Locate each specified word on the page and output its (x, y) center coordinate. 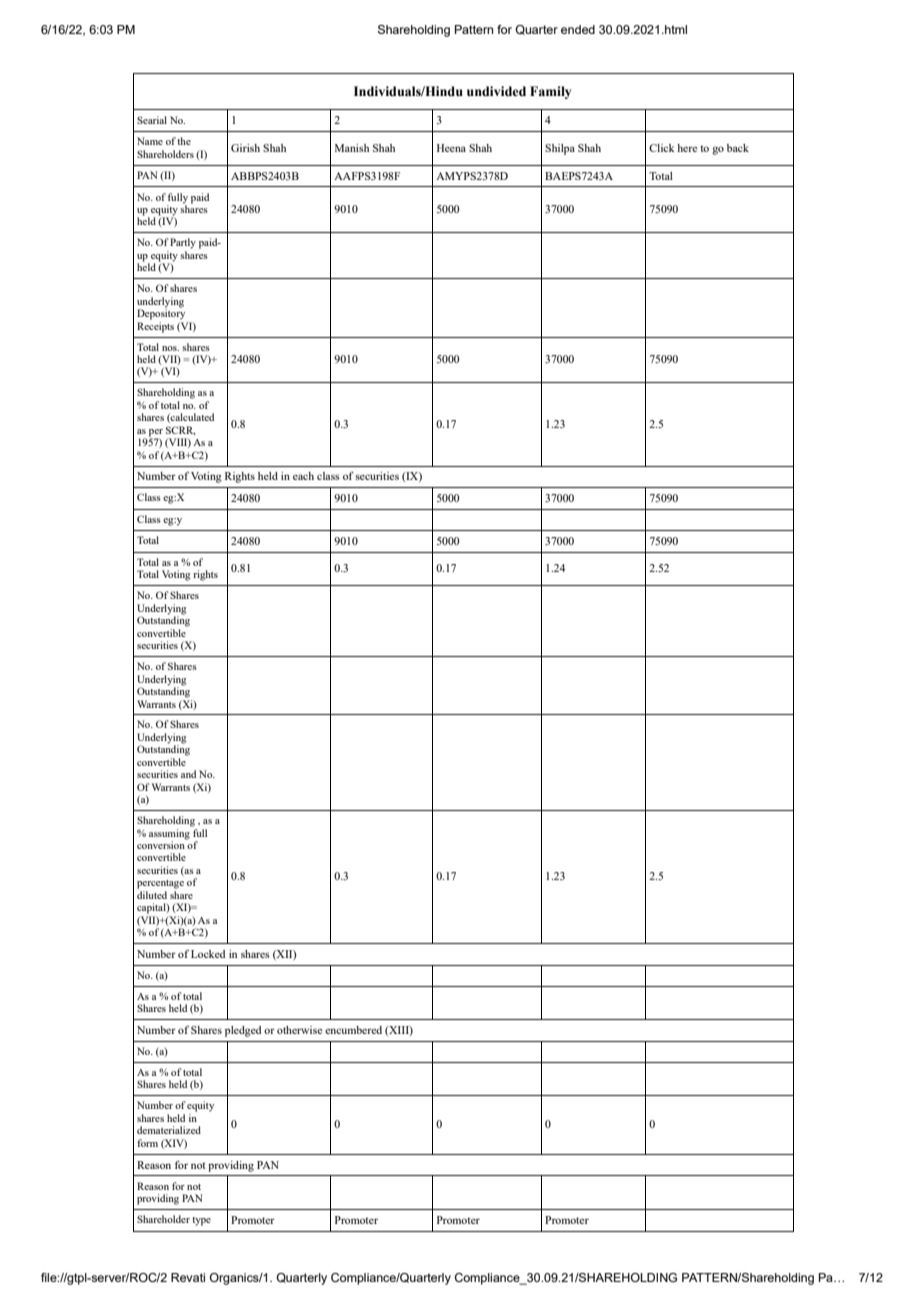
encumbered (353, 1030)
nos (170, 348)
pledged (243, 1031)
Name (150, 141)
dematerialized (169, 1130)
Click (662, 148)
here (687, 148)
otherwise (299, 1030)
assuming (170, 833)
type (201, 1221)
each (303, 476)
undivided (496, 91)
